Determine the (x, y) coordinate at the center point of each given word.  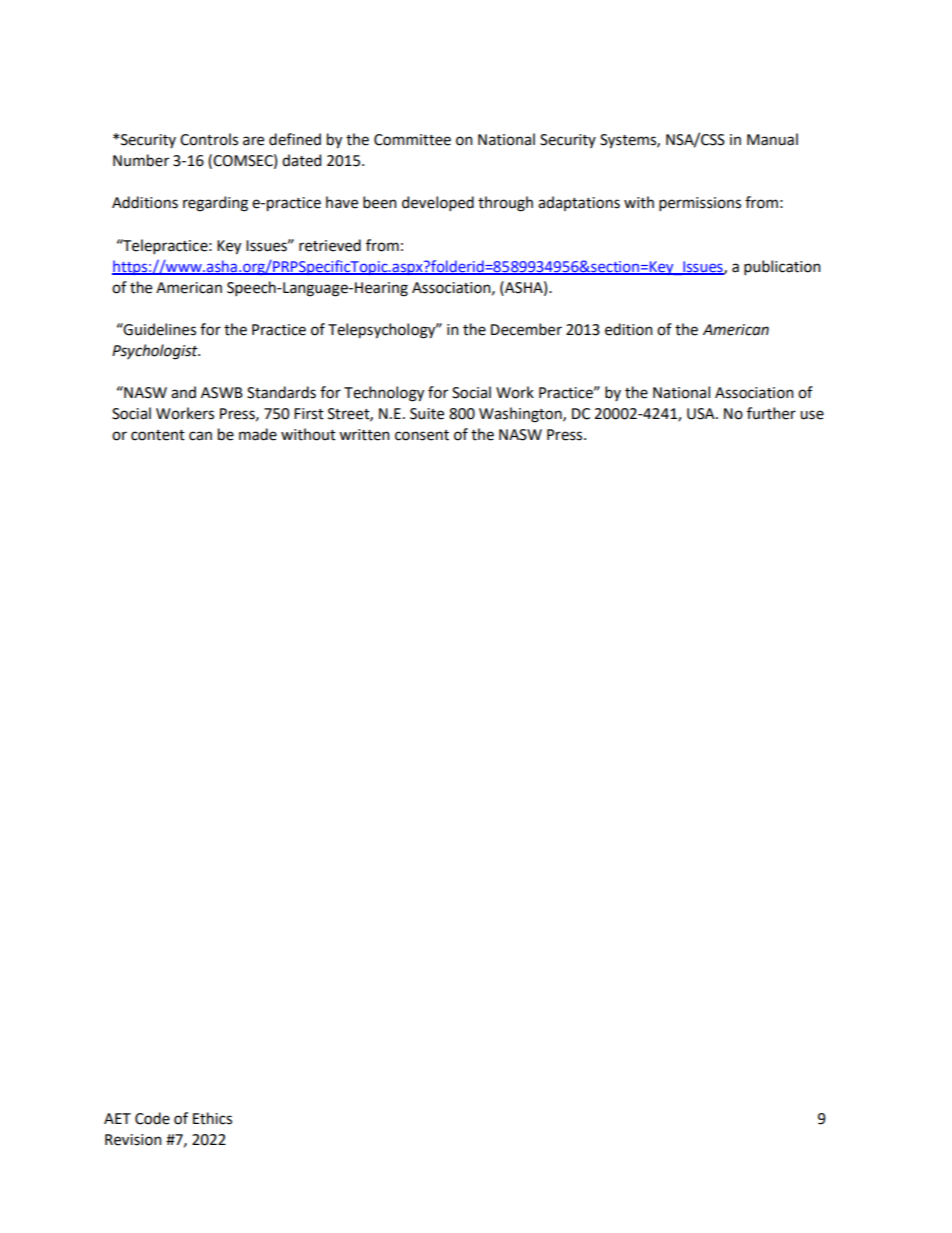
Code (152, 1118)
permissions (700, 204)
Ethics (212, 1118)
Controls (209, 139)
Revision (133, 1140)
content (158, 435)
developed (438, 203)
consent (422, 435)
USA (702, 414)
